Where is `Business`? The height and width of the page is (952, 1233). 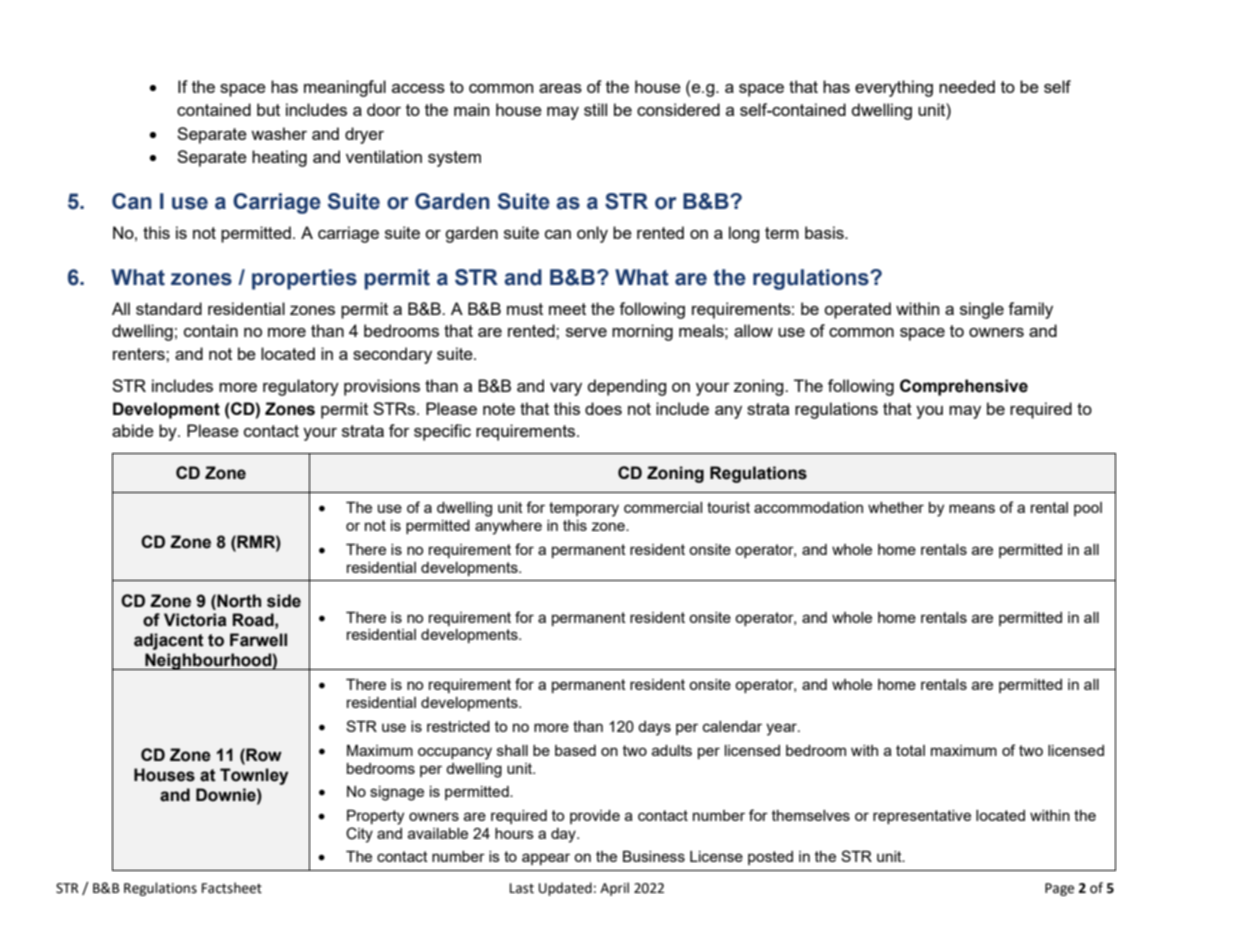
Business is located at coordinates (654, 856).
